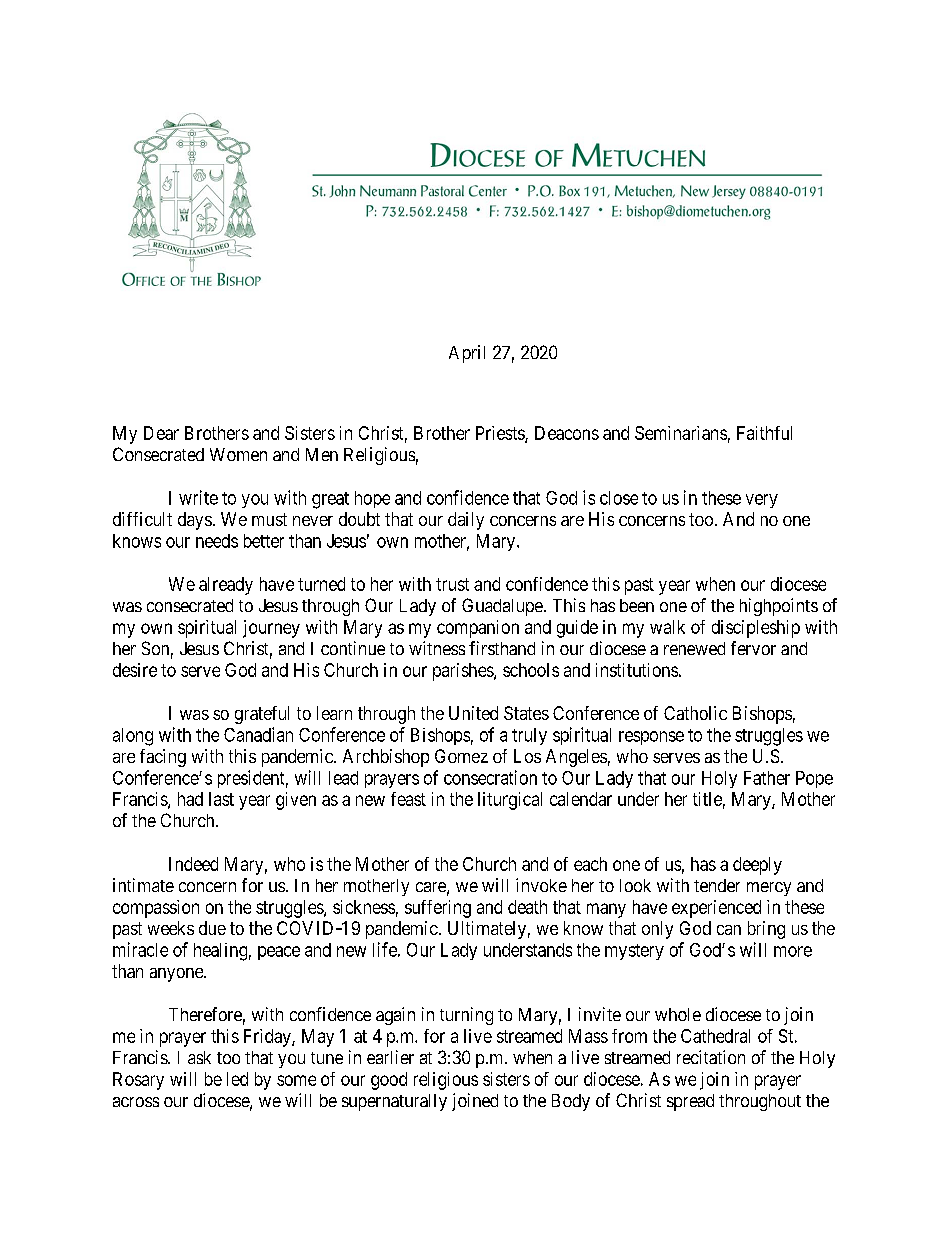  What do you see at coordinates (711, 1057) in the document?
I see `recitation` at bounding box center [711, 1057].
